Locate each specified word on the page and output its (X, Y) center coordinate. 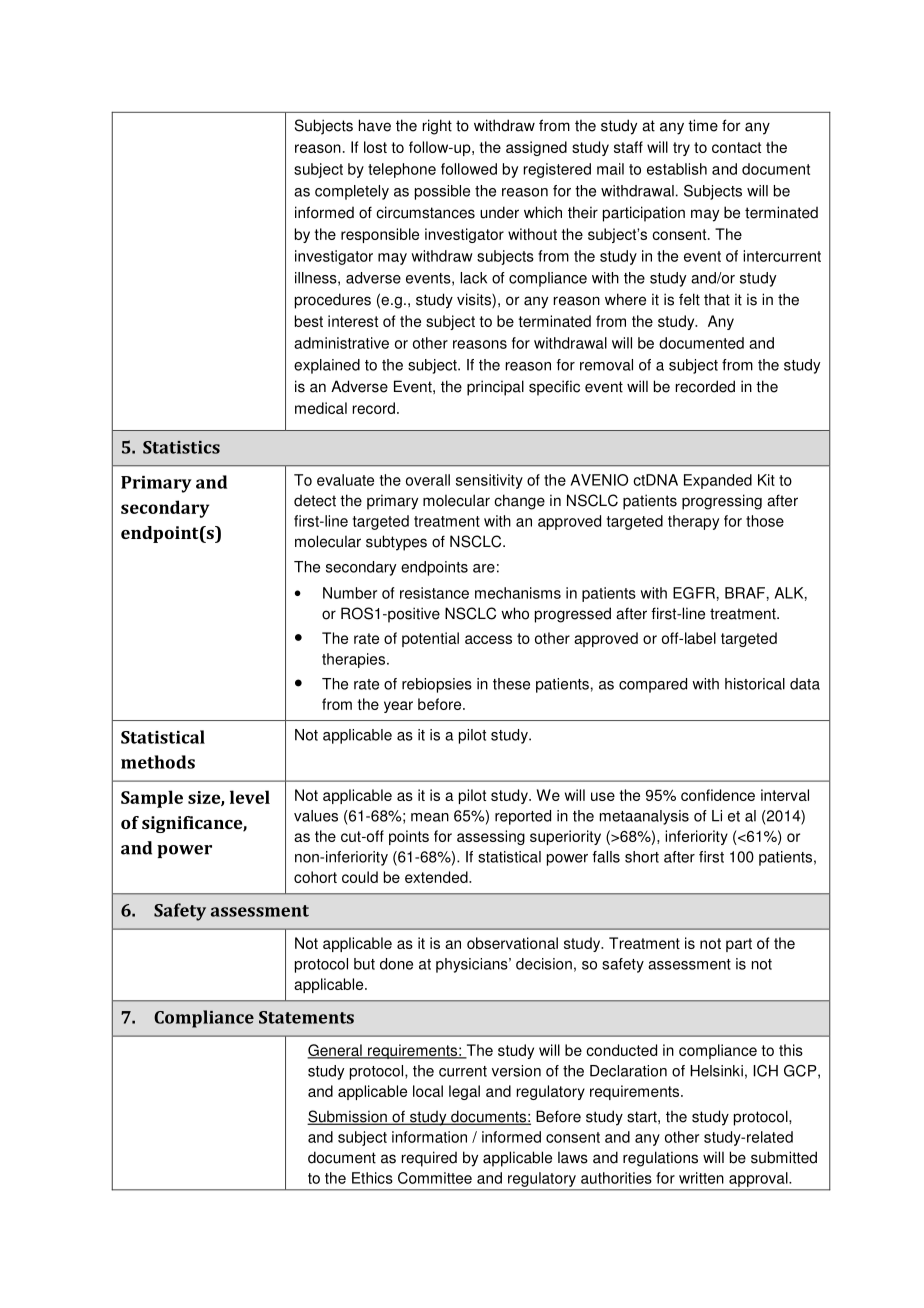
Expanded (718, 481)
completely (352, 192)
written (701, 1178)
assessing (491, 837)
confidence (718, 795)
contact (736, 147)
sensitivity (489, 481)
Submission (348, 1117)
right (437, 127)
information (429, 1137)
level (250, 797)
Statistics (181, 447)
